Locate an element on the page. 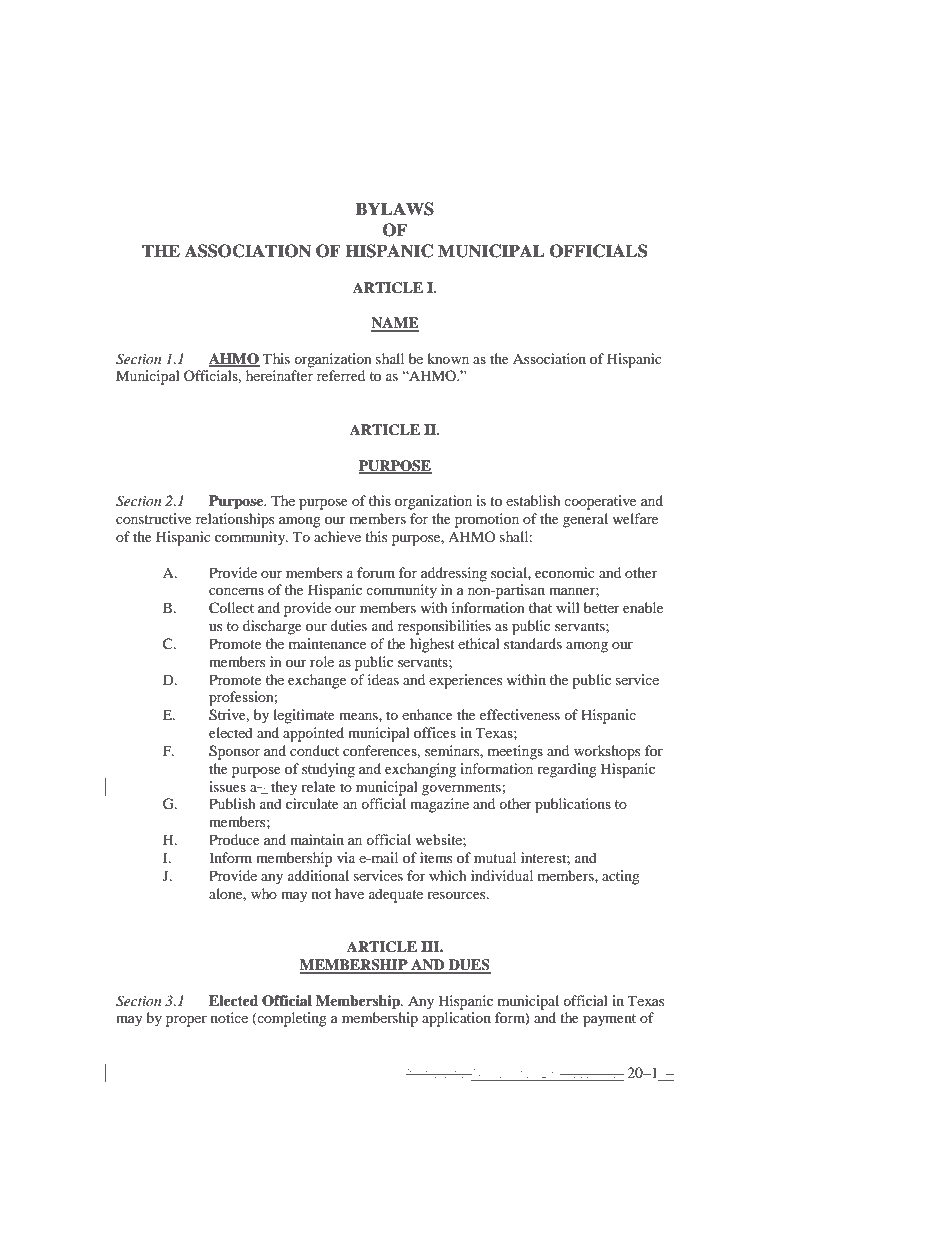 This image has width=952, height=1233. relationships is located at coordinates (235, 520).
